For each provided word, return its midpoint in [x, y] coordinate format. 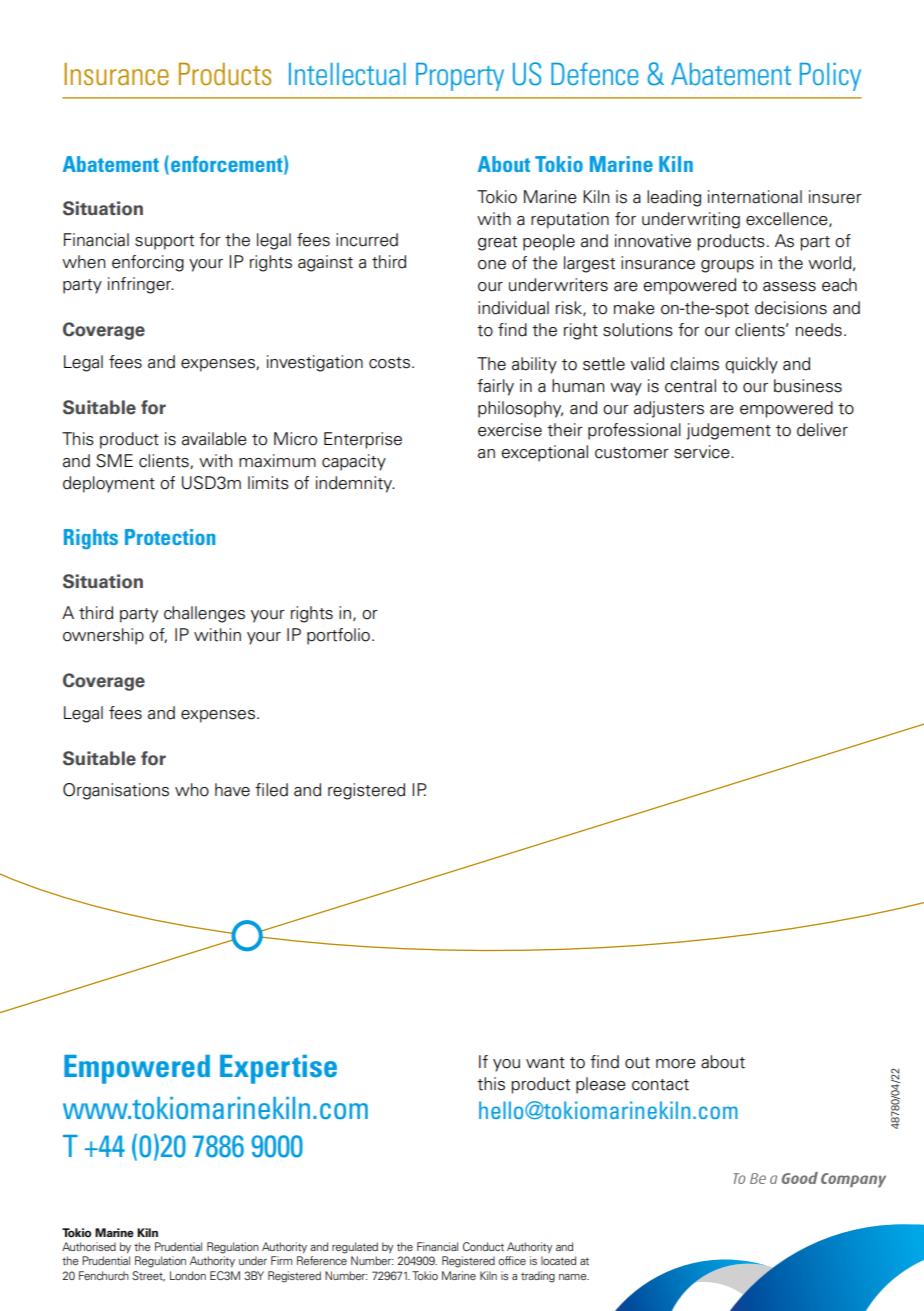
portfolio [338, 636]
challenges [204, 614]
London [188, 1275]
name [574, 1277]
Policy [830, 77]
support [164, 242]
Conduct [483, 1246]
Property [460, 77]
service [703, 452]
